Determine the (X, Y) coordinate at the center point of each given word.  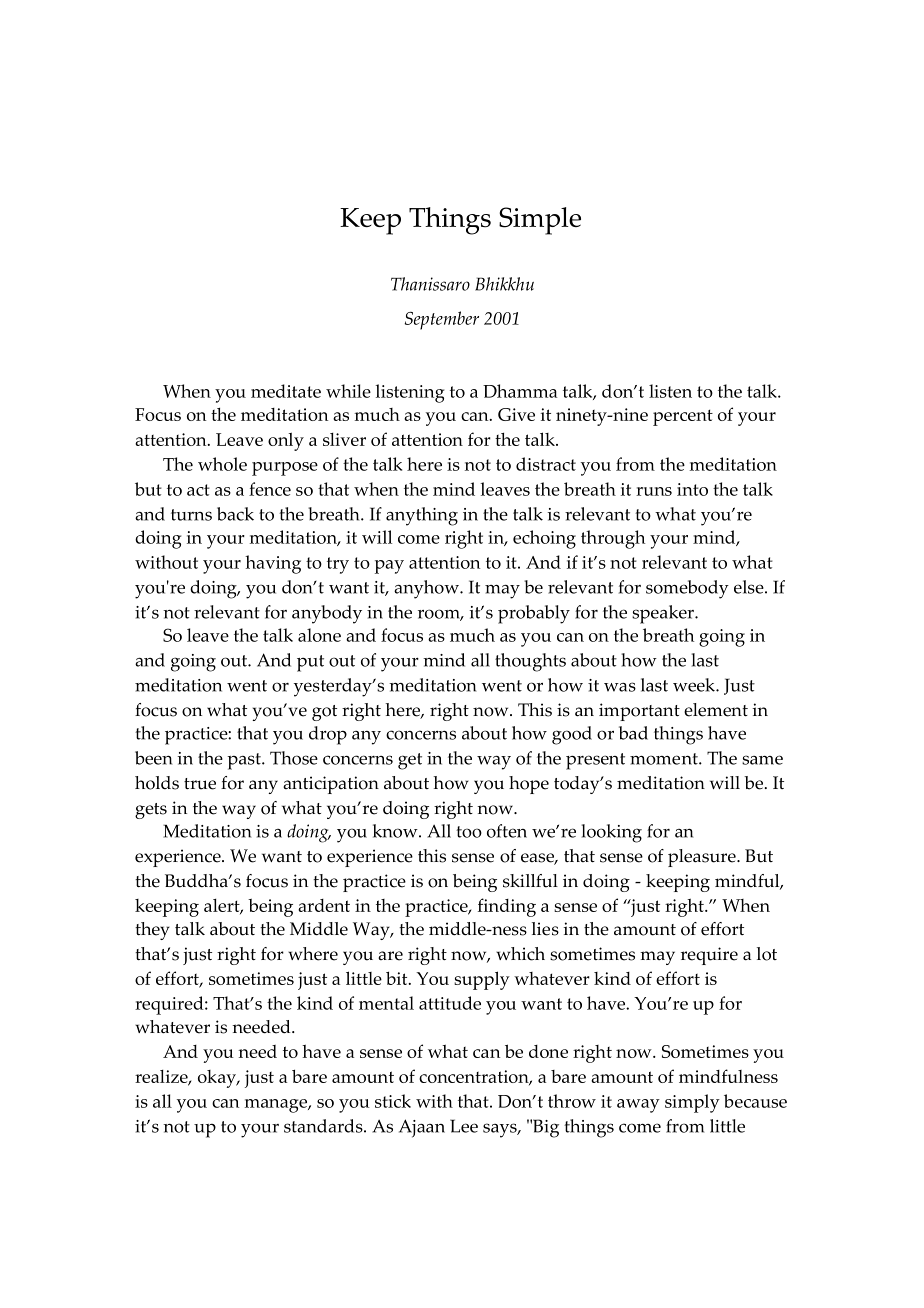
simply (692, 1103)
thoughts (530, 662)
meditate (286, 391)
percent (683, 417)
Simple (540, 221)
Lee (464, 1126)
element (716, 710)
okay (218, 1079)
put (310, 663)
